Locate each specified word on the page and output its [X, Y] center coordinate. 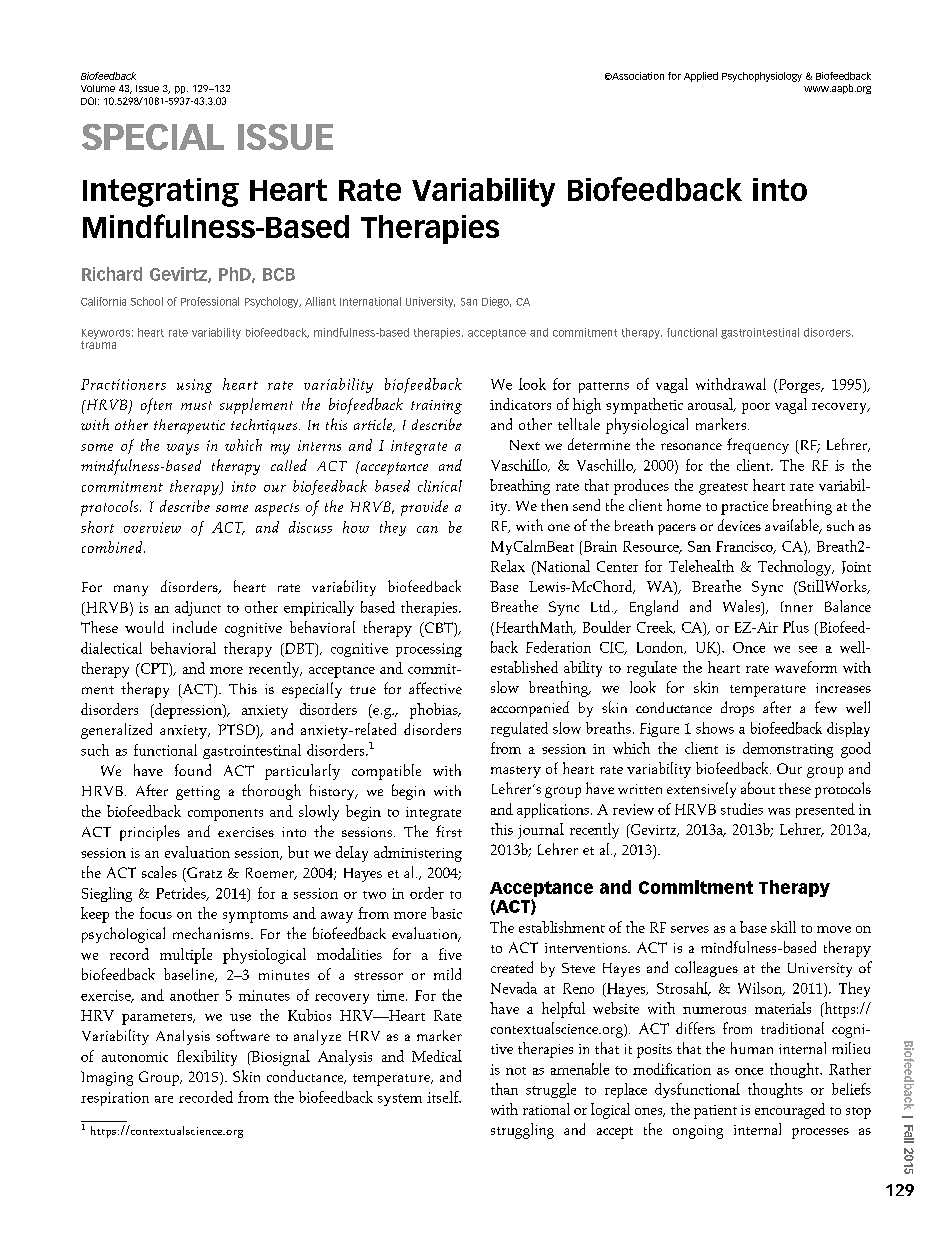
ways [183, 449]
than [504, 1089]
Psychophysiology [762, 77]
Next [525, 445]
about [758, 788]
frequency [758, 446]
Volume [98, 88]
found [193, 770]
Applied [701, 77]
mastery [516, 772]
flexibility [207, 1058]
